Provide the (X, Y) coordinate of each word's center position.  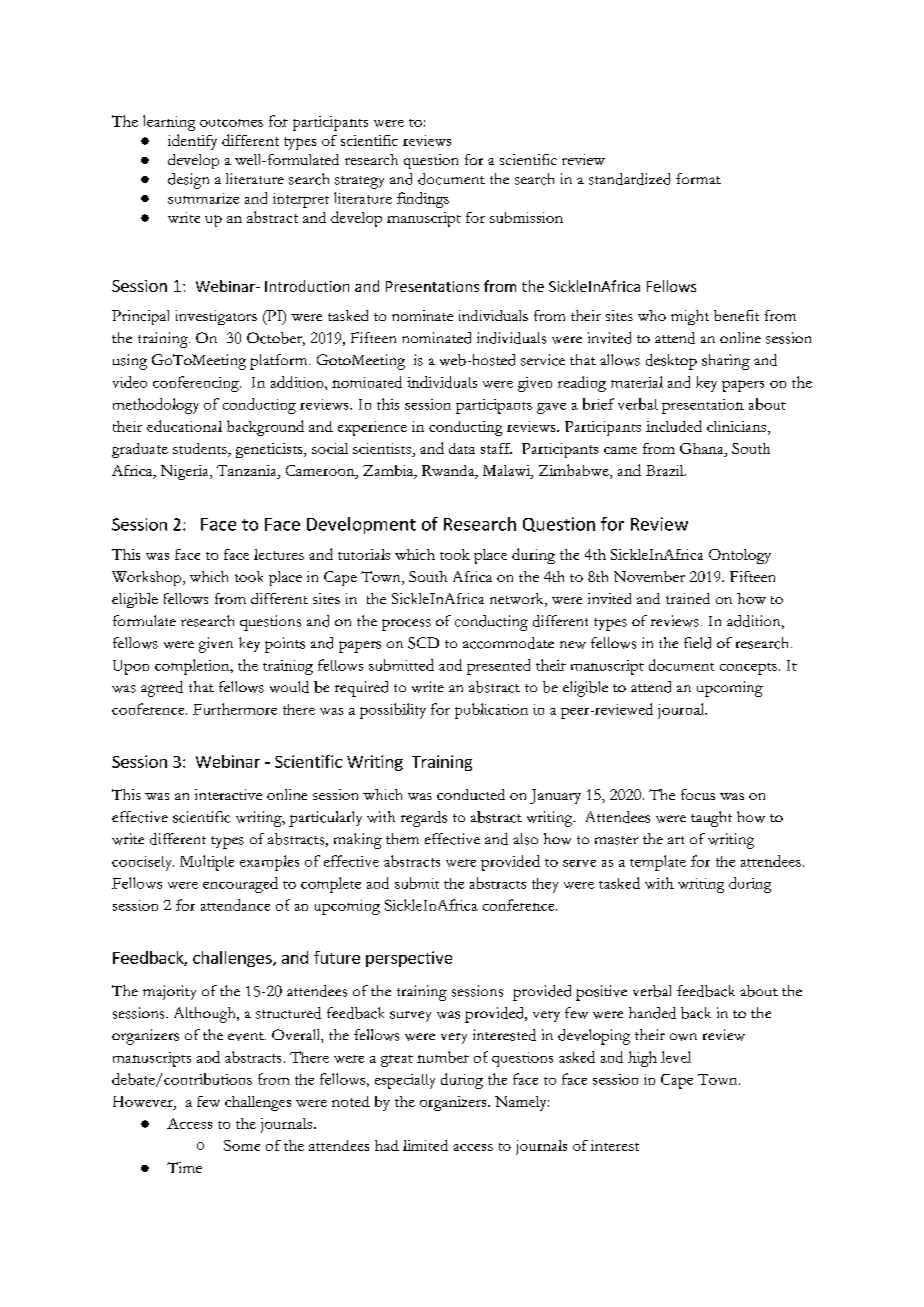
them (402, 838)
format (698, 178)
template (658, 863)
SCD (423, 643)
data (462, 448)
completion (193, 667)
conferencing (197, 384)
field (697, 643)
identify (192, 142)
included (674, 426)
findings (423, 200)
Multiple (207, 863)
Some (242, 1145)
